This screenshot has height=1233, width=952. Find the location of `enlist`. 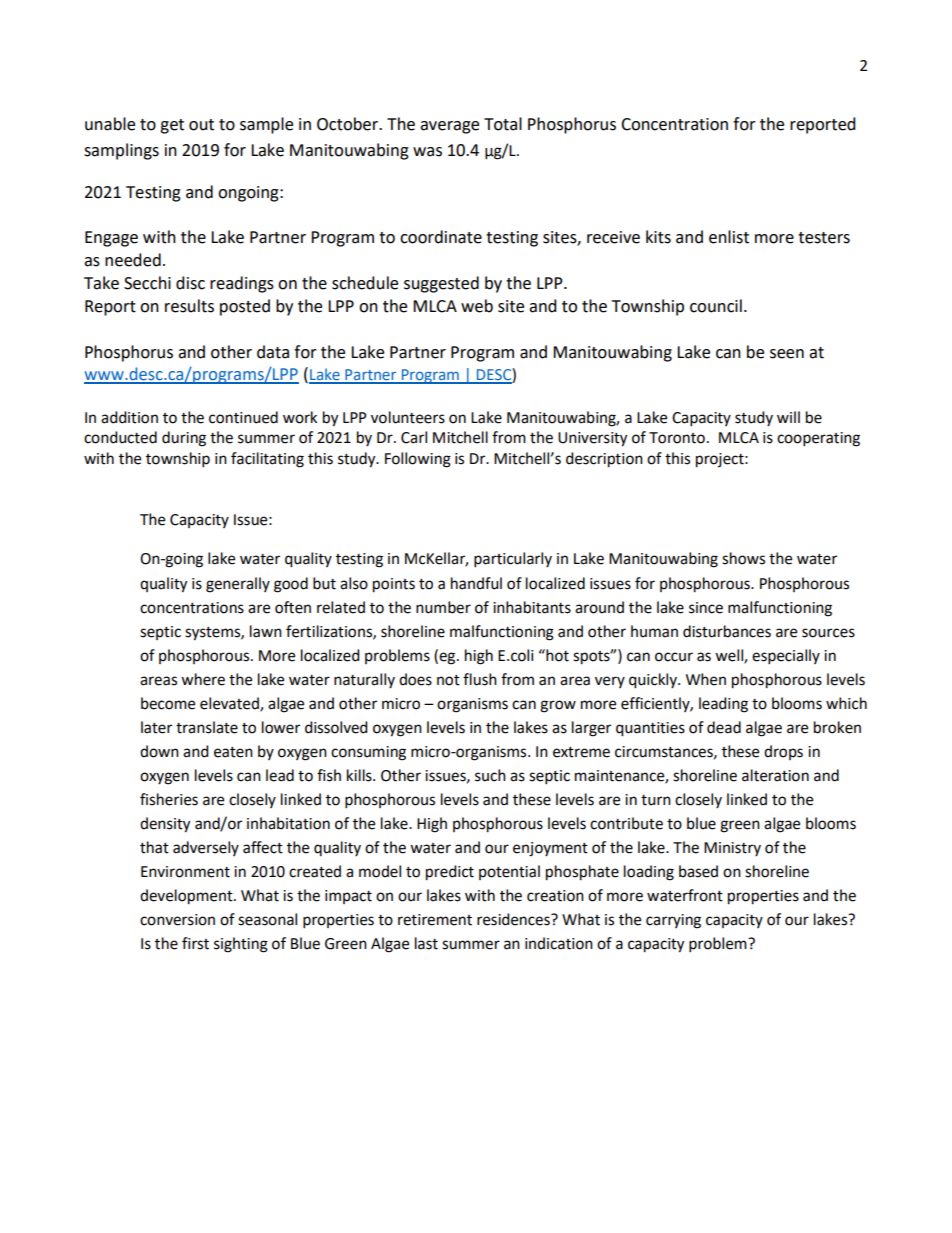

enlist is located at coordinates (729, 237).
